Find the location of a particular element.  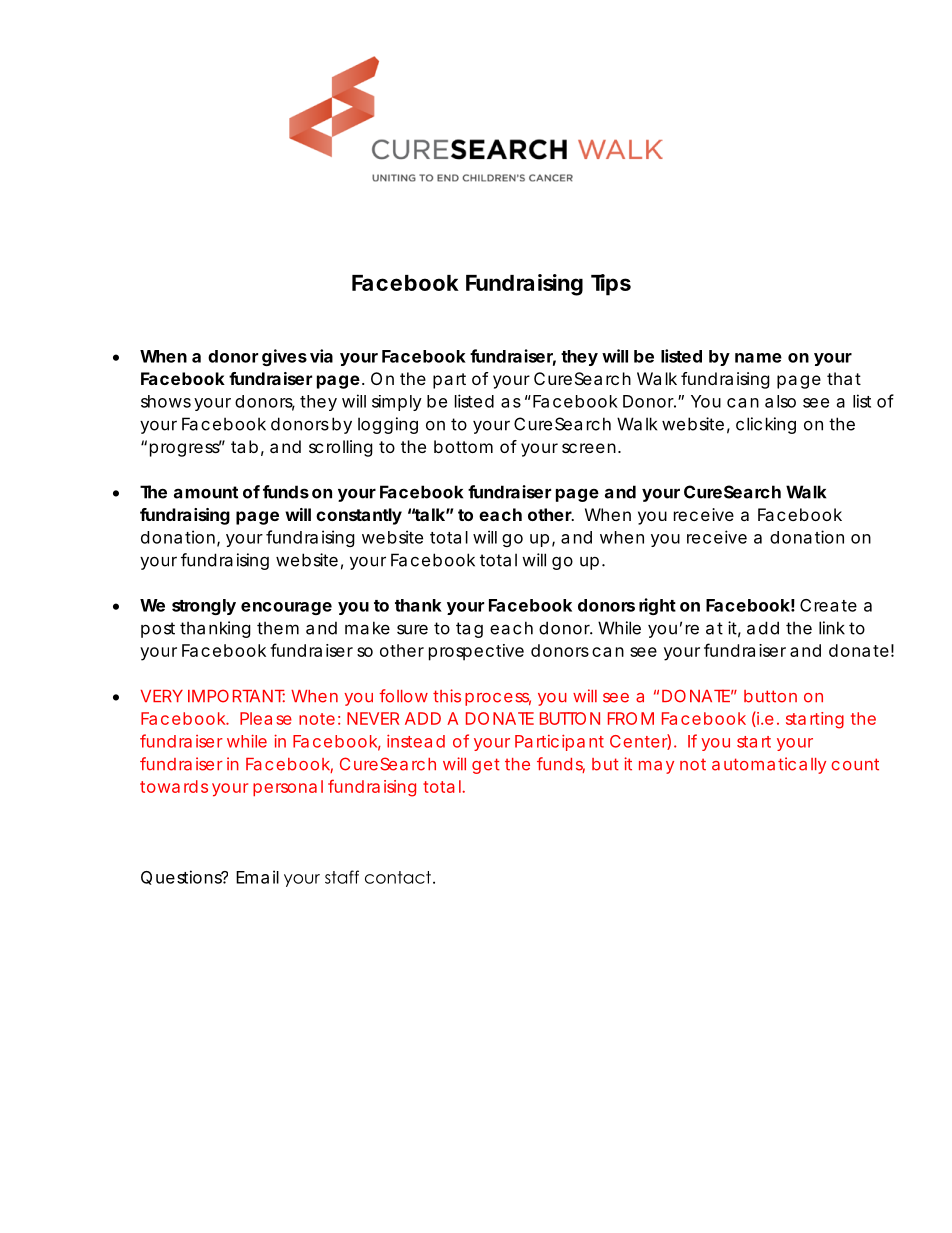

prospective is located at coordinates (476, 652).
